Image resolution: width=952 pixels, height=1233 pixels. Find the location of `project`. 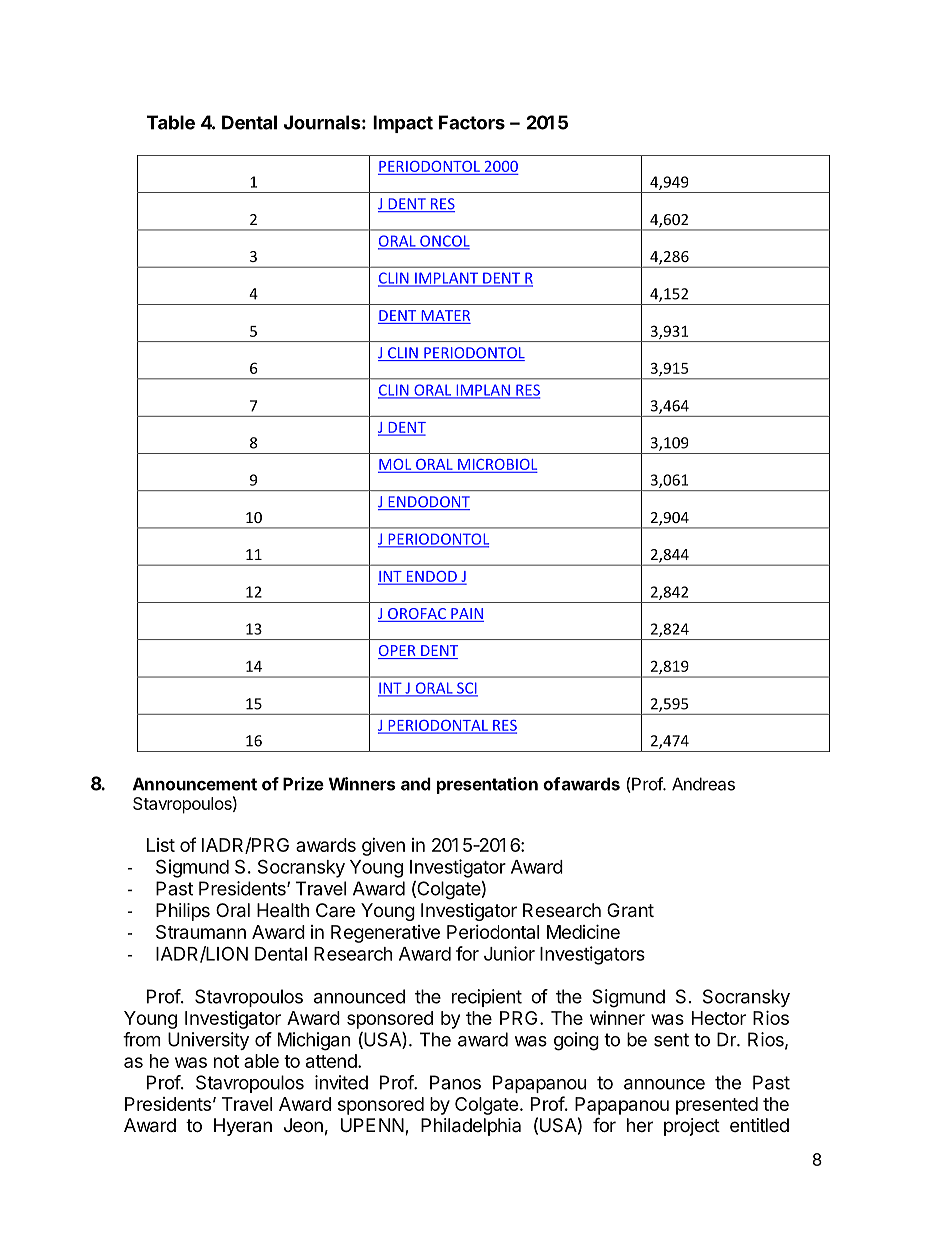

project is located at coordinates (692, 1127).
